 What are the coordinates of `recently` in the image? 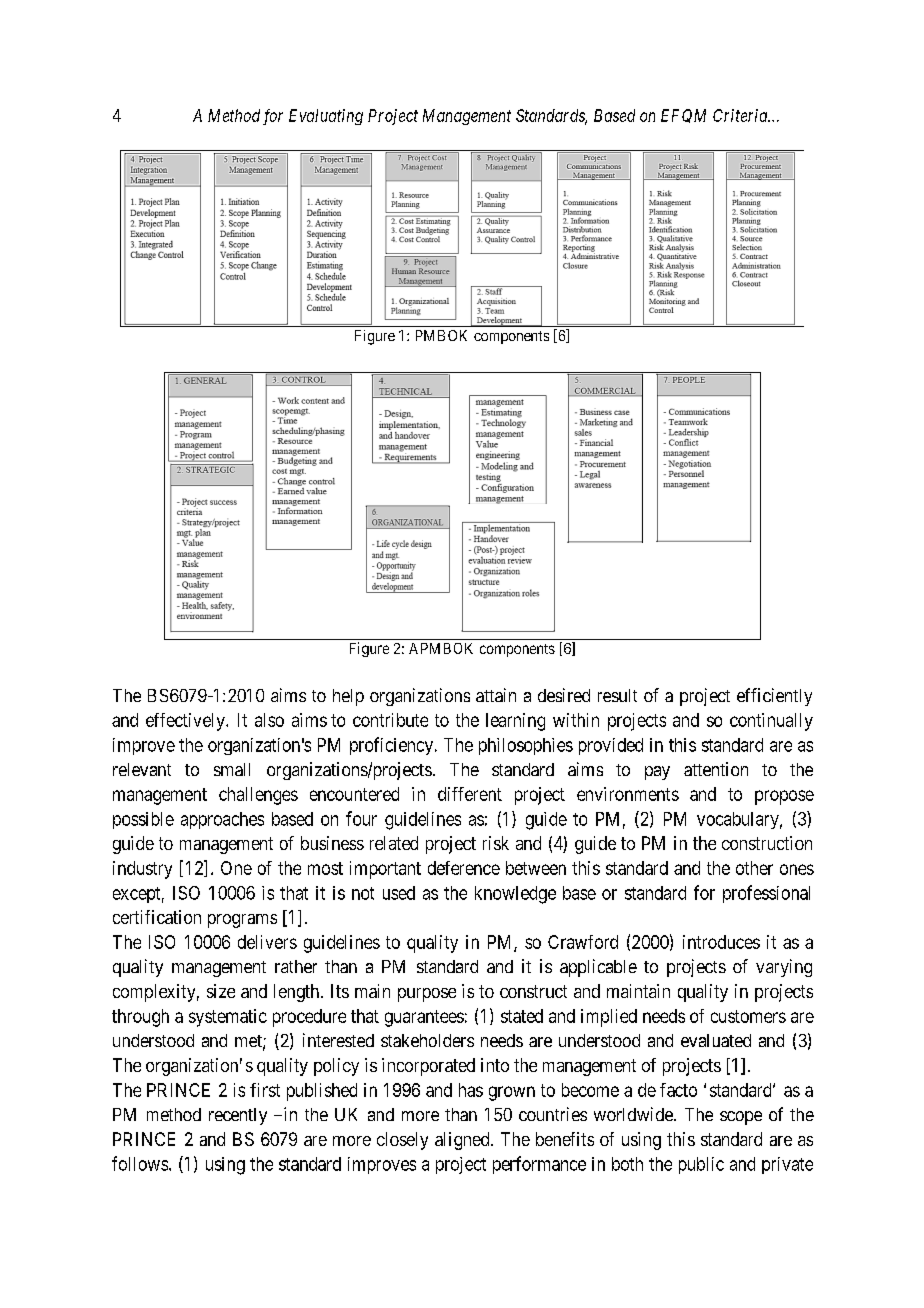 It's located at (238, 1116).
